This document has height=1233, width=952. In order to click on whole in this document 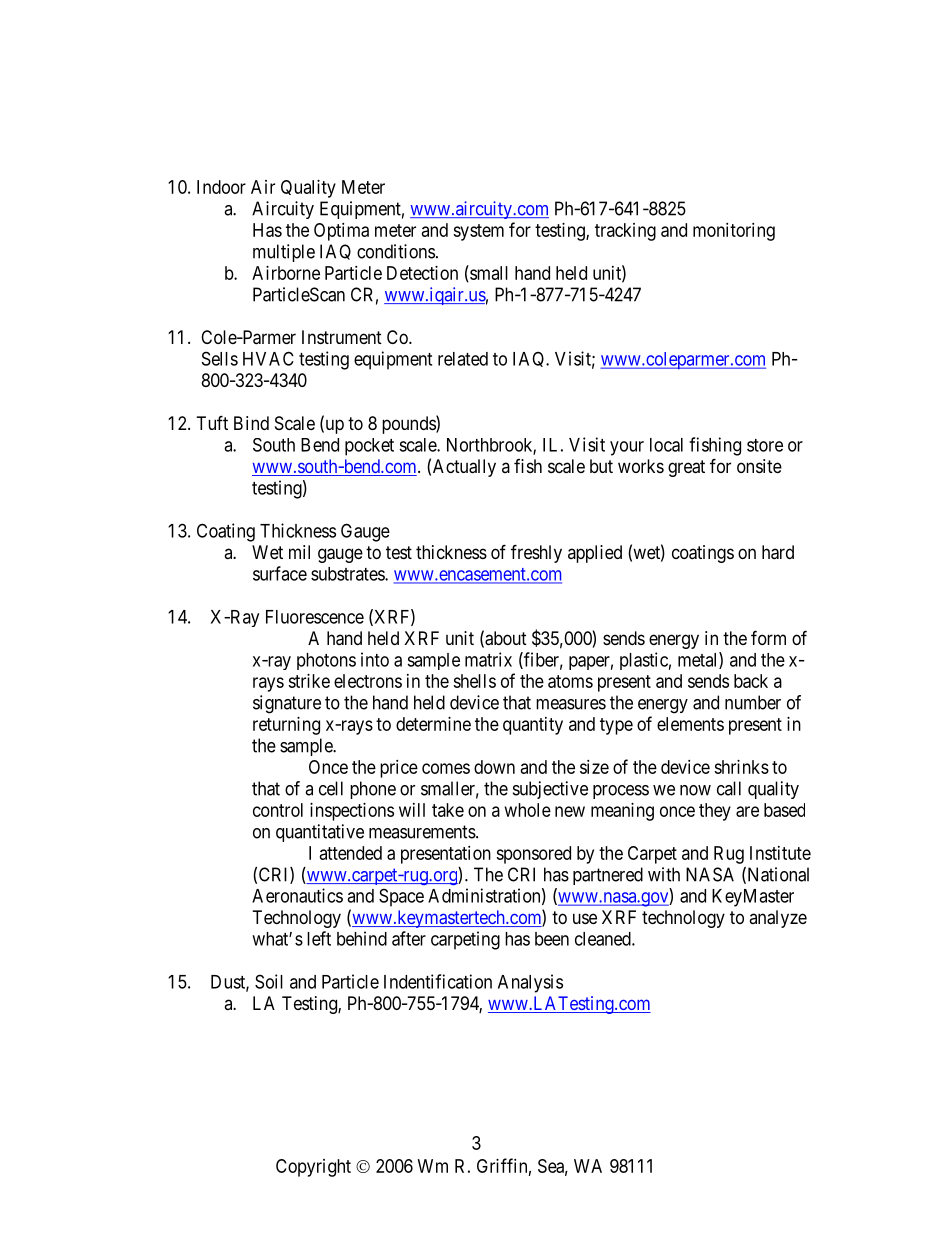, I will do `click(528, 810)`.
